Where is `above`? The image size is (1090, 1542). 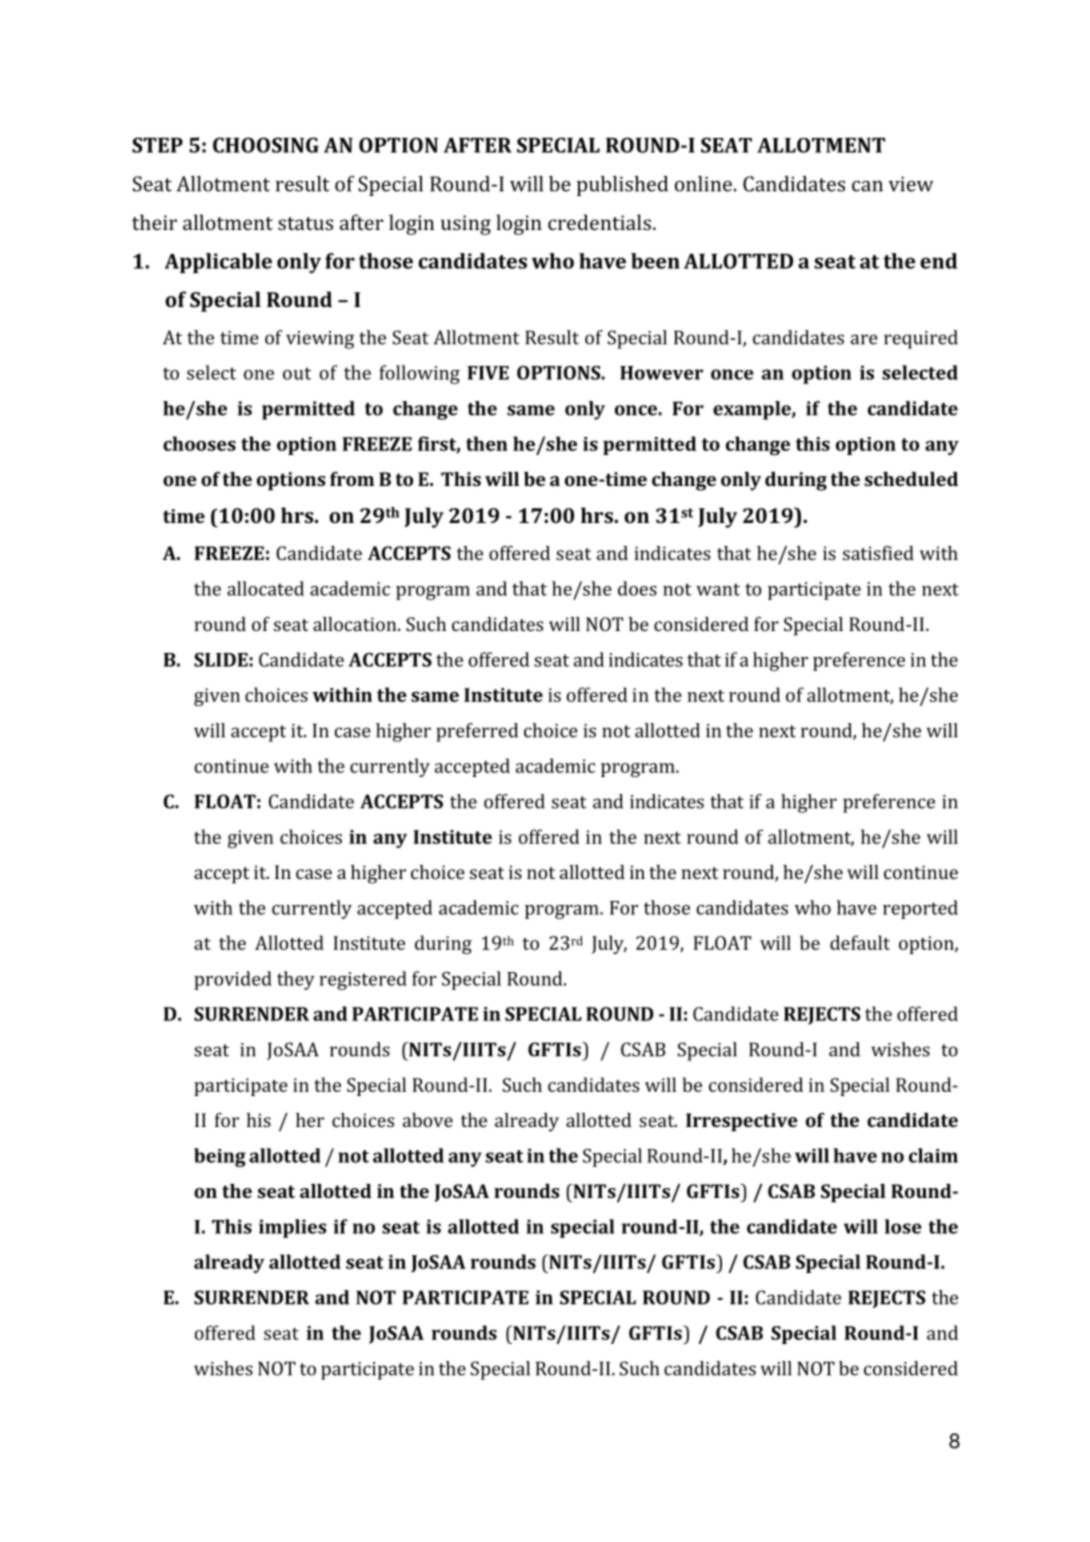 above is located at coordinates (428, 1120).
